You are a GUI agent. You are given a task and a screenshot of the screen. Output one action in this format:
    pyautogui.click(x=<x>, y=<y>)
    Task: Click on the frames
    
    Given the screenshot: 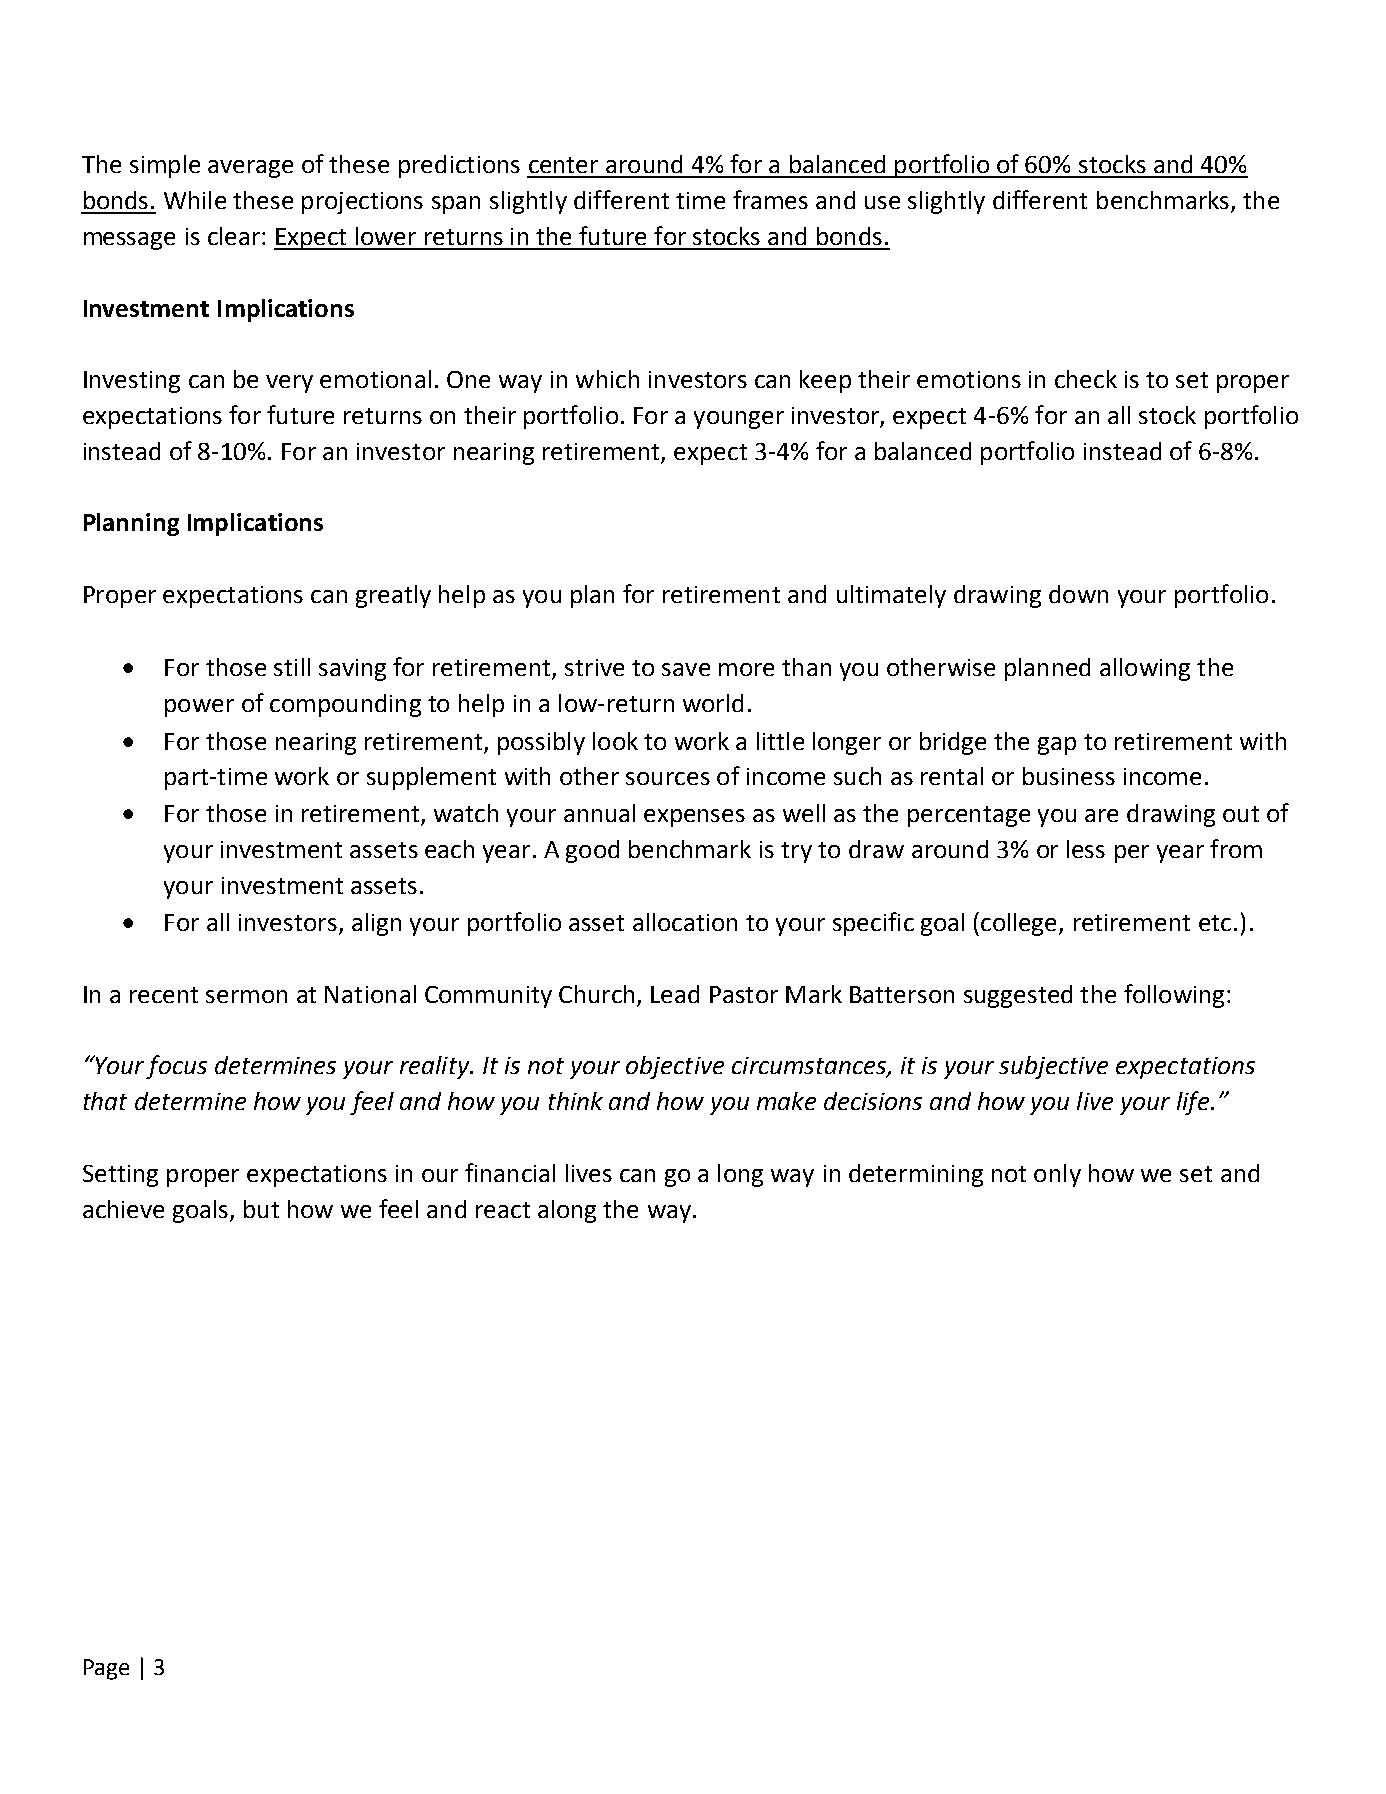 What is the action you would take?
    pyautogui.click(x=770, y=199)
